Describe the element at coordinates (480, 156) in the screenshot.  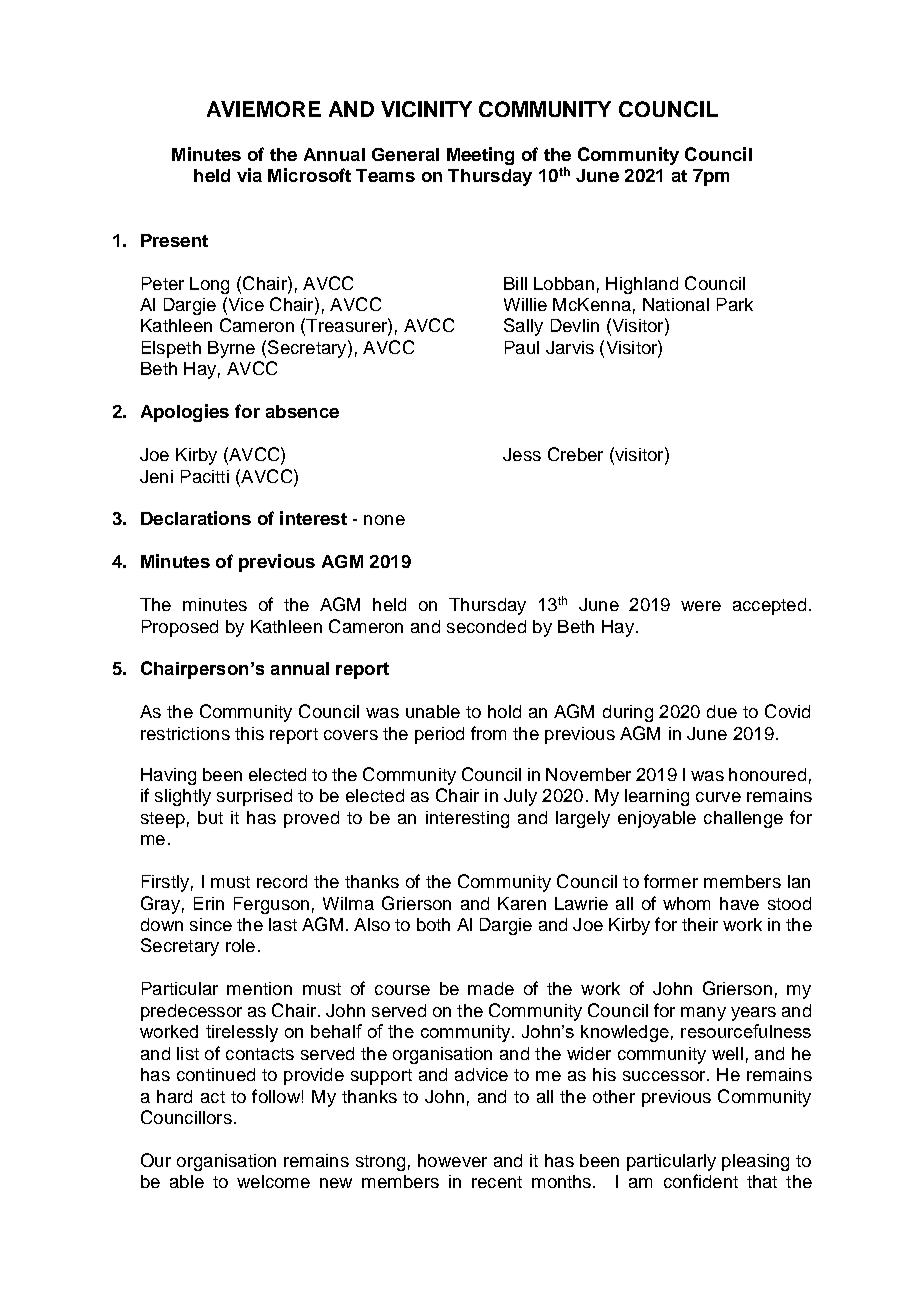
I see `Meeting` at that location.
